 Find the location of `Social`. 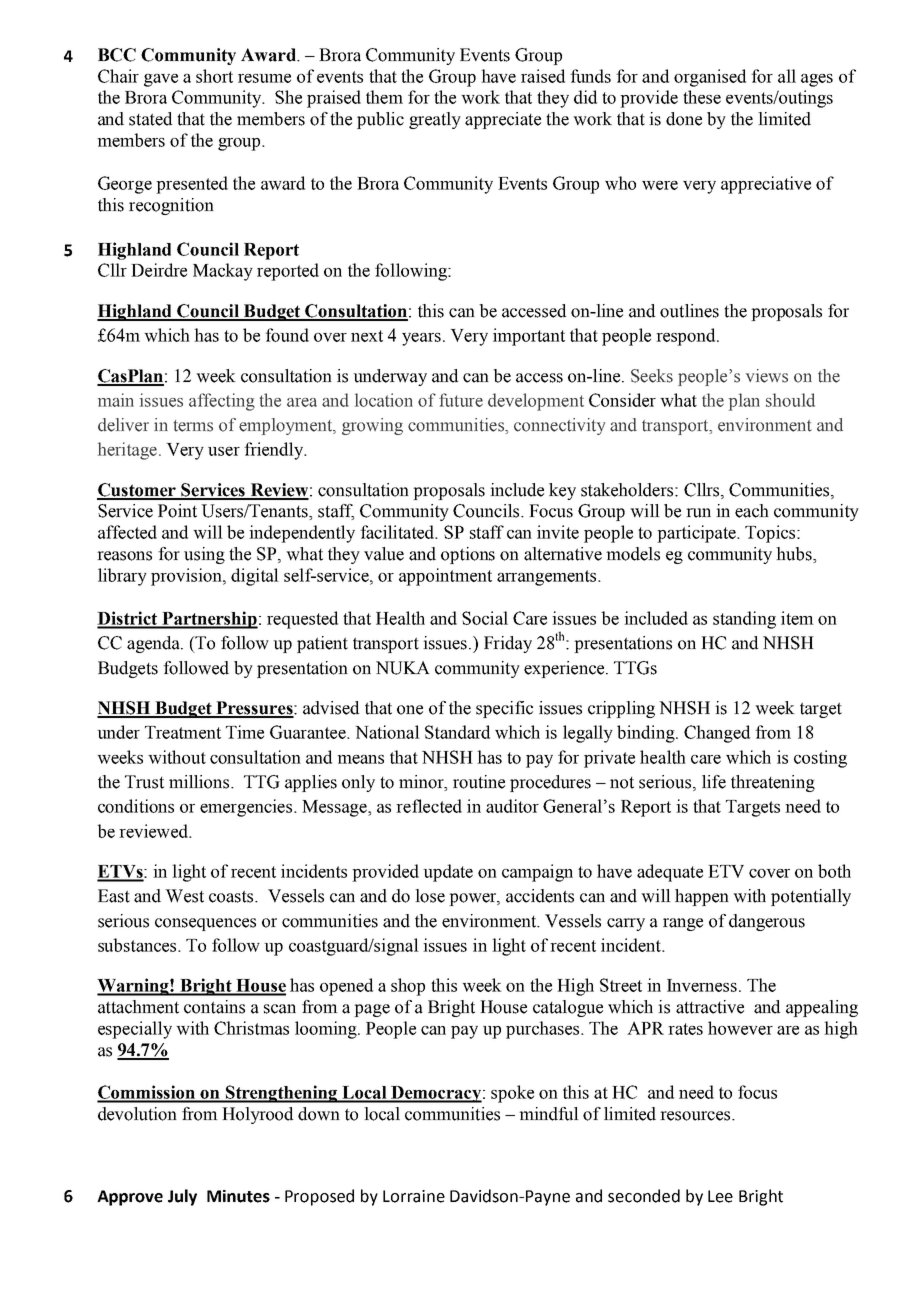

Social is located at coordinates (485, 618).
